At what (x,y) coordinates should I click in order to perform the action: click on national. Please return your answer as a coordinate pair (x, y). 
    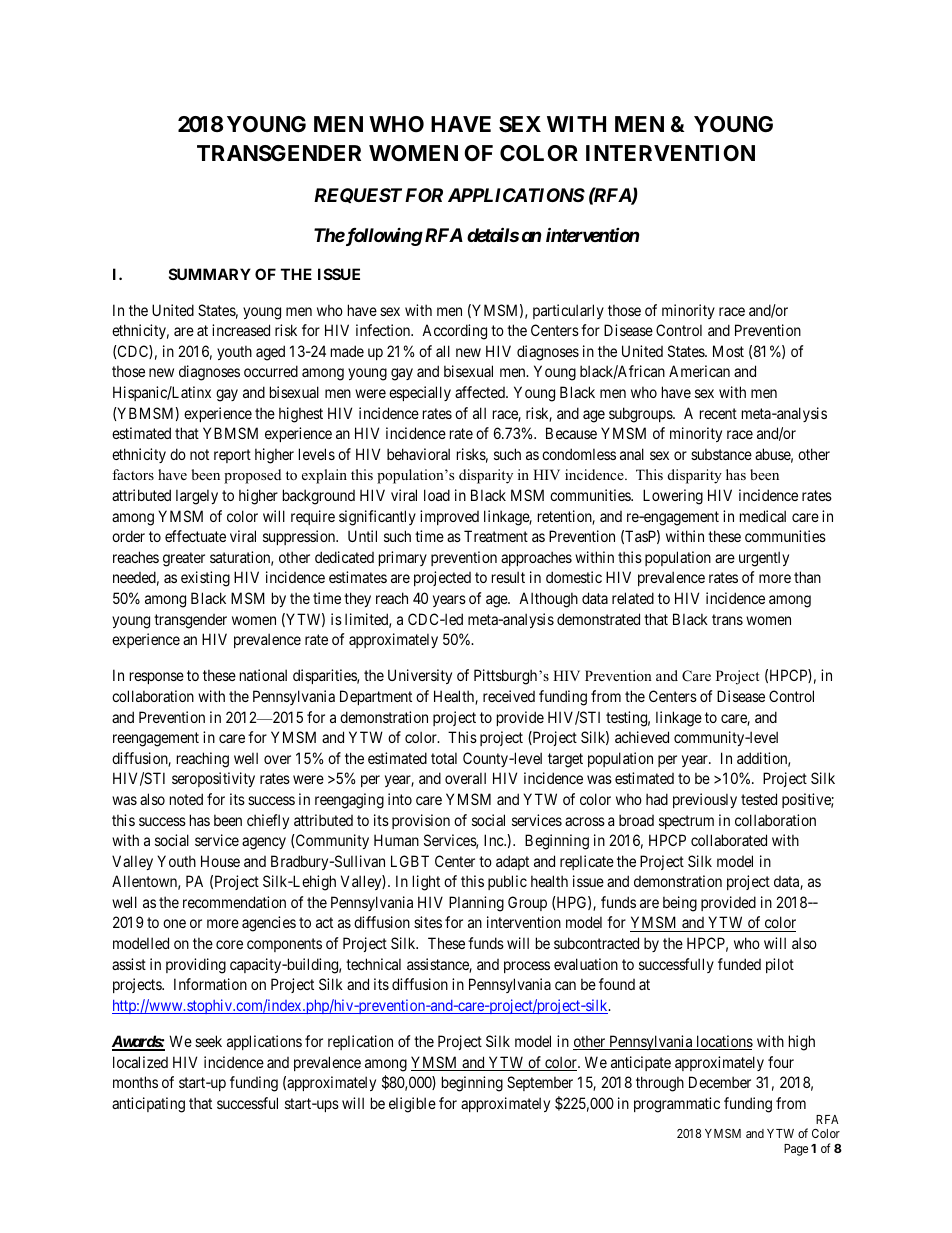
    Looking at the image, I should click on (263, 675).
